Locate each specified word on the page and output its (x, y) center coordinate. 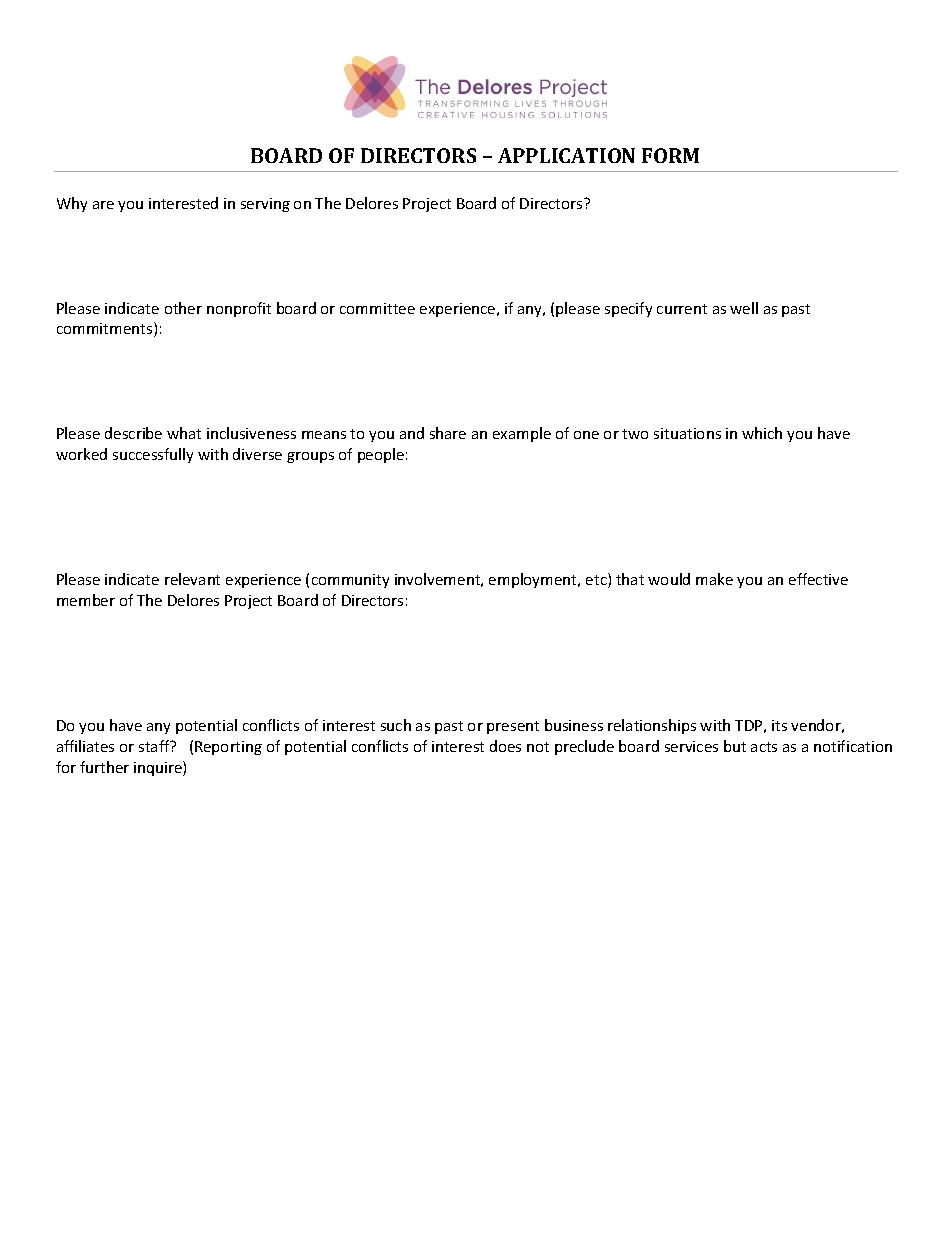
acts (764, 747)
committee (377, 308)
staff (155, 746)
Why (72, 204)
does (505, 746)
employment (534, 580)
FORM (670, 155)
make (714, 579)
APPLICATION (566, 155)
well (744, 308)
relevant (192, 579)
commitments (106, 329)
